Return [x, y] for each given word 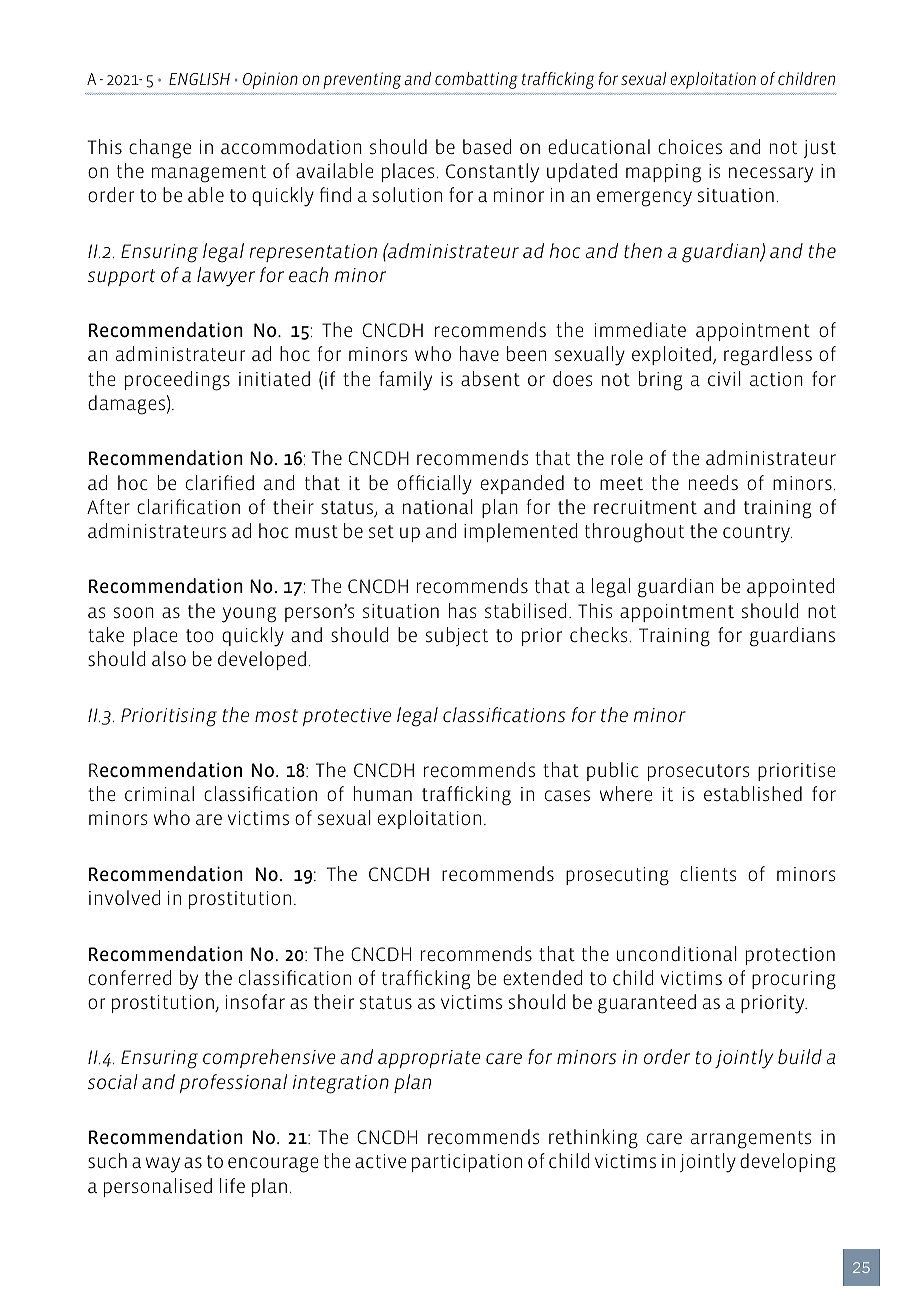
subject [457, 636]
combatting [476, 80]
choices [690, 146]
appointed [790, 587]
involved [124, 897]
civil [724, 378]
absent [490, 378]
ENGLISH [199, 79]
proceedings [177, 381]
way [163, 1165]
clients [708, 873]
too [200, 635]
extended [542, 977]
